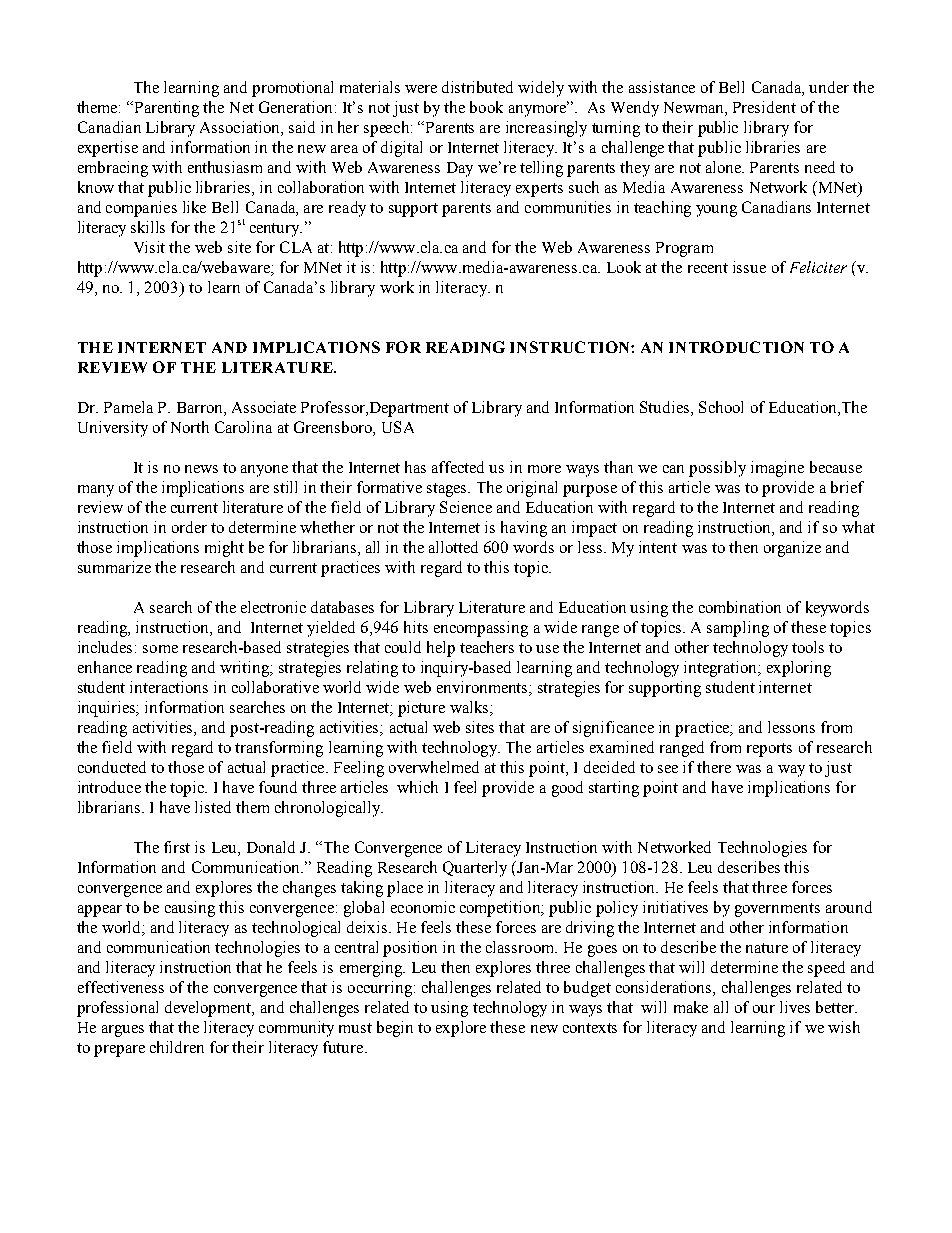 The image size is (952, 1233). I want to click on begin, so click(395, 1029).
